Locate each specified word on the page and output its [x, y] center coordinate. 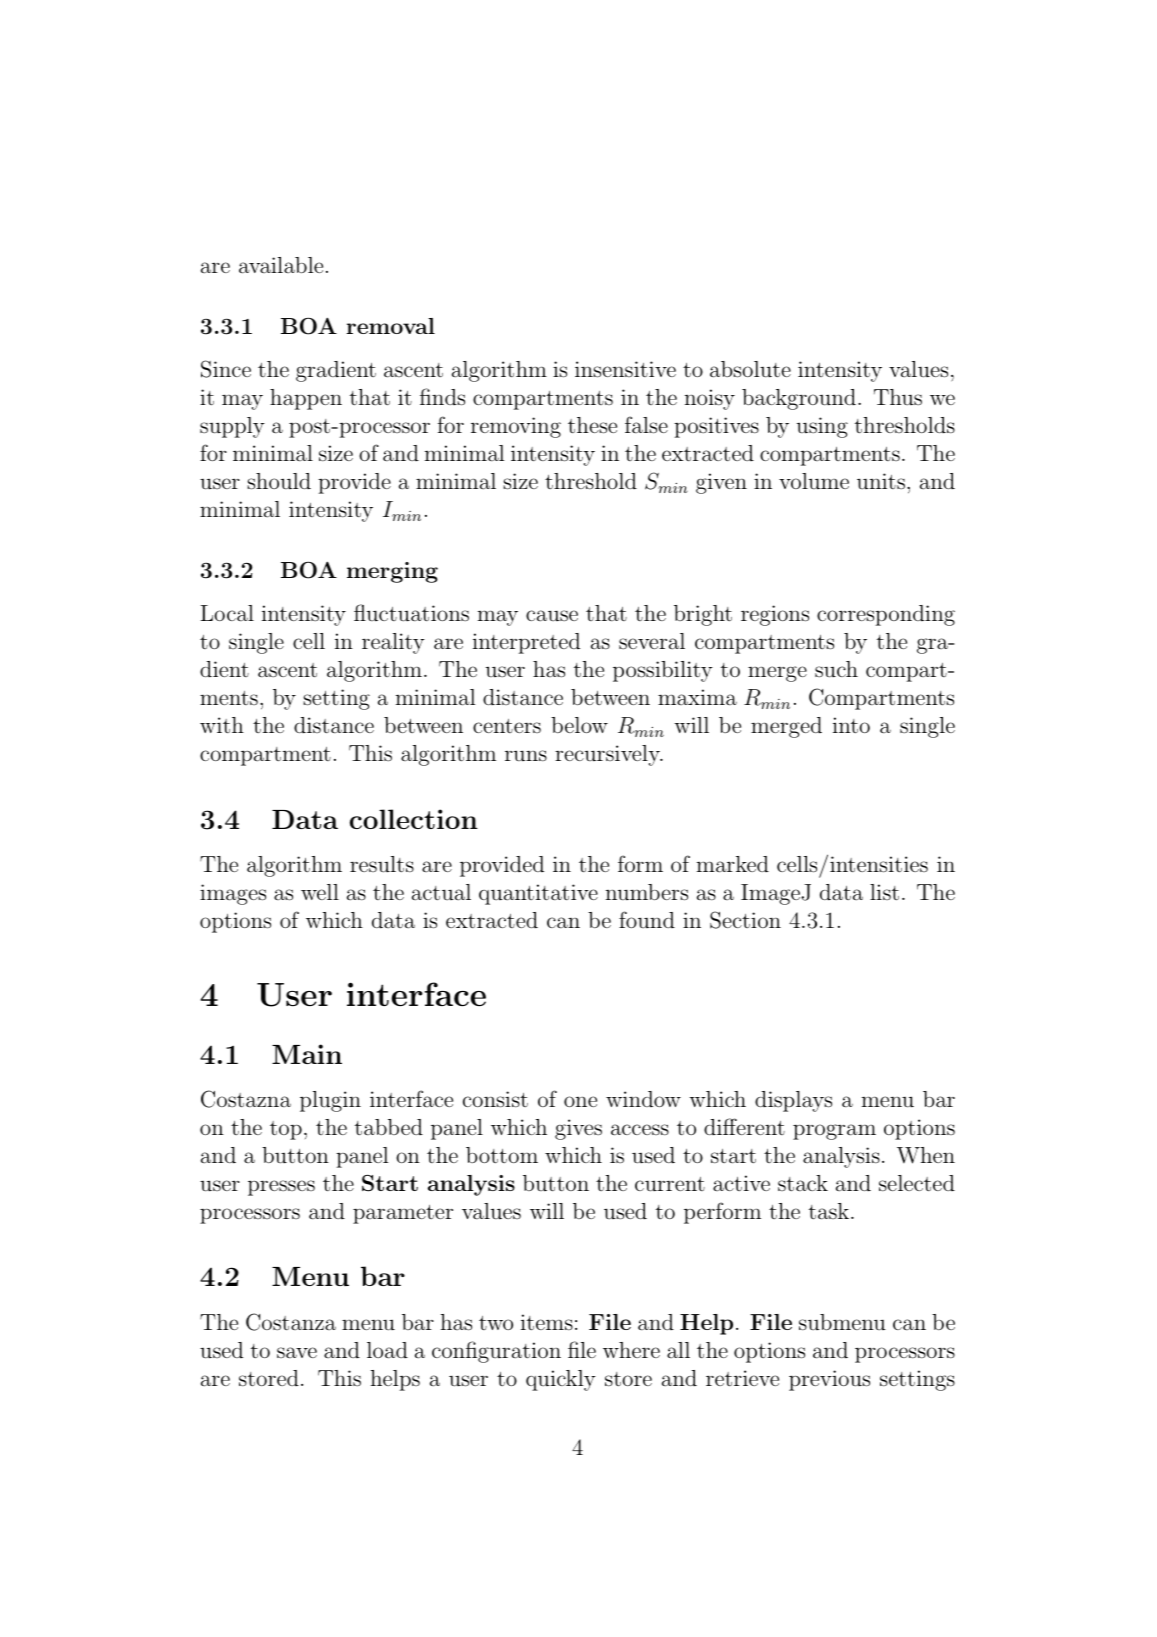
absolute [750, 369]
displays [793, 1101]
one [580, 1101]
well [320, 892]
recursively [608, 755]
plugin [330, 1101]
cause [552, 616]
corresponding [886, 615]
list [884, 892]
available [281, 265]
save [297, 1353]
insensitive [625, 369]
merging [392, 572]
